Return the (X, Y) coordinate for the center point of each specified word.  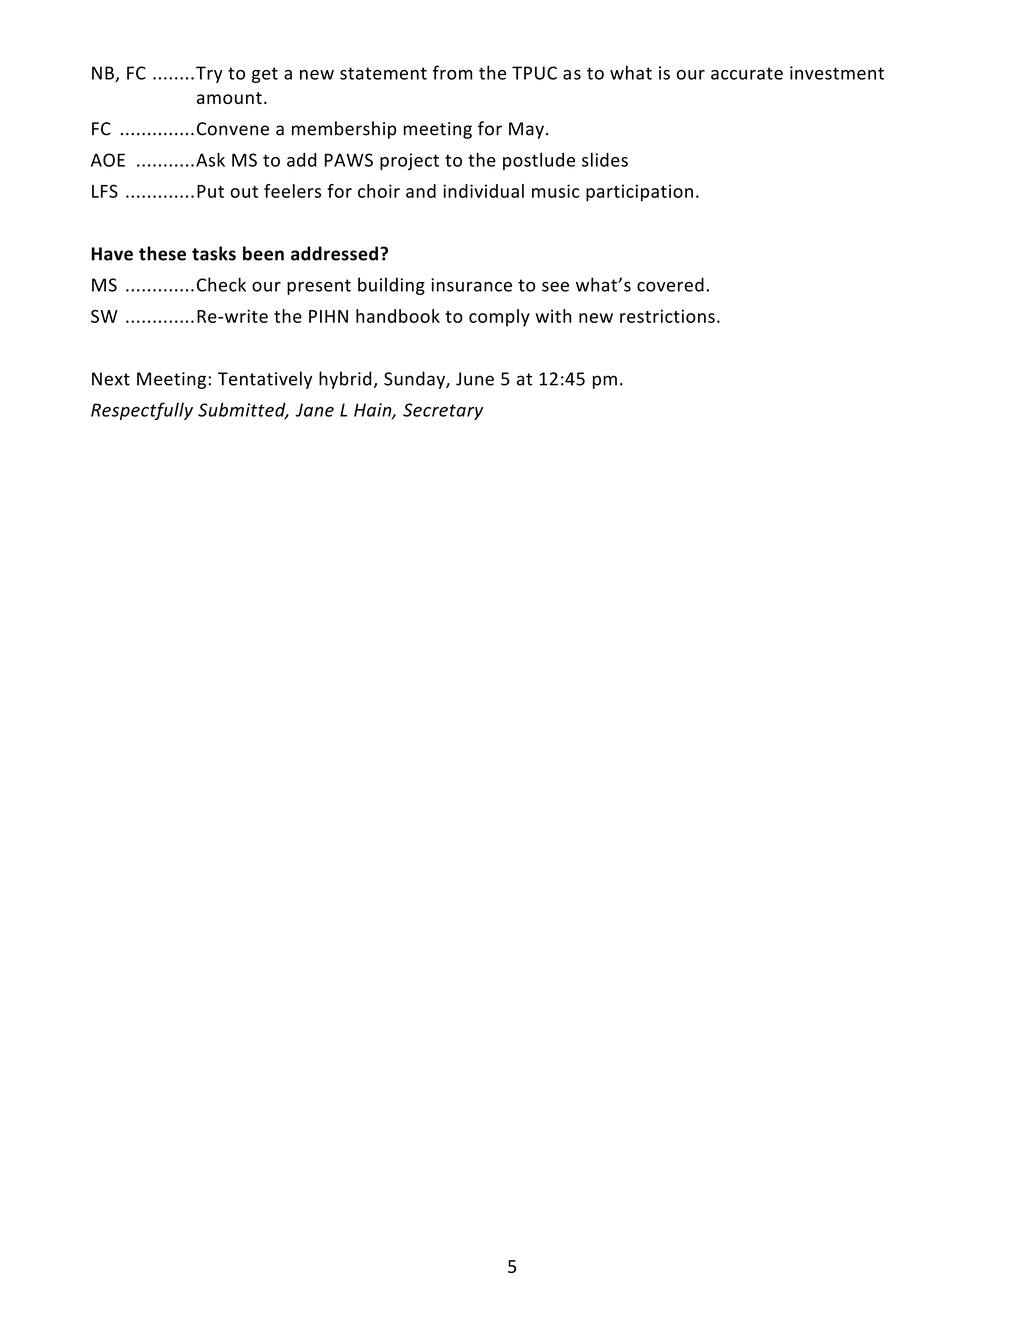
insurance (471, 285)
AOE (108, 160)
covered (670, 284)
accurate (747, 73)
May (526, 130)
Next (111, 379)
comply (499, 318)
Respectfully (142, 411)
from (452, 72)
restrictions (667, 316)
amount (229, 98)
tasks (214, 253)
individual (483, 191)
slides (605, 160)
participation (639, 193)
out (244, 192)
